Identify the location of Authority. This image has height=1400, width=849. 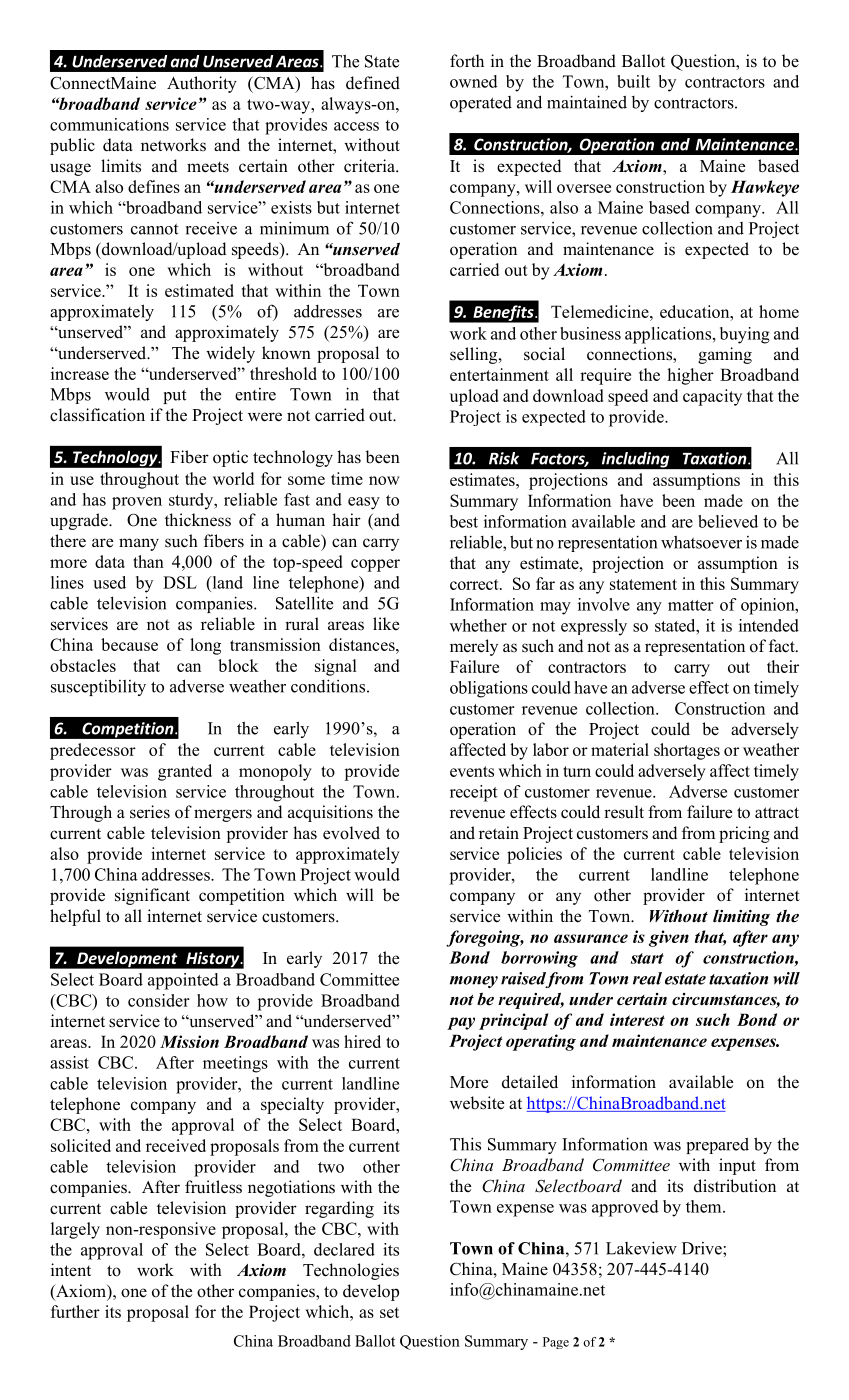
(202, 84).
